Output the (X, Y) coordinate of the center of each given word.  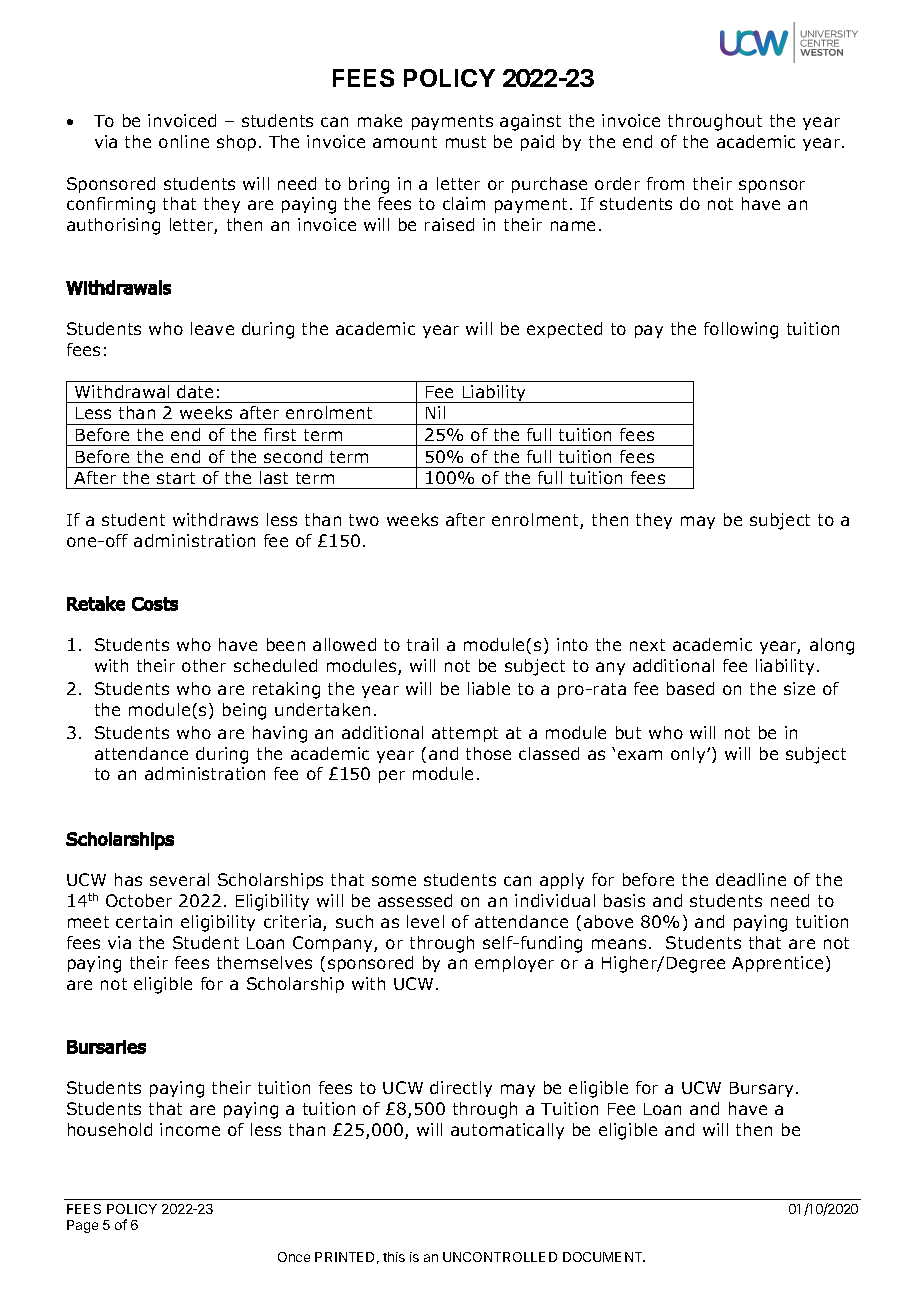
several (179, 879)
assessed (415, 900)
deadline (751, 879)
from (665, 183)
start (176, 478)
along (832, 646)
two (364, 520)
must (466, 142)
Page (82, 1226)
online (184, 141)
